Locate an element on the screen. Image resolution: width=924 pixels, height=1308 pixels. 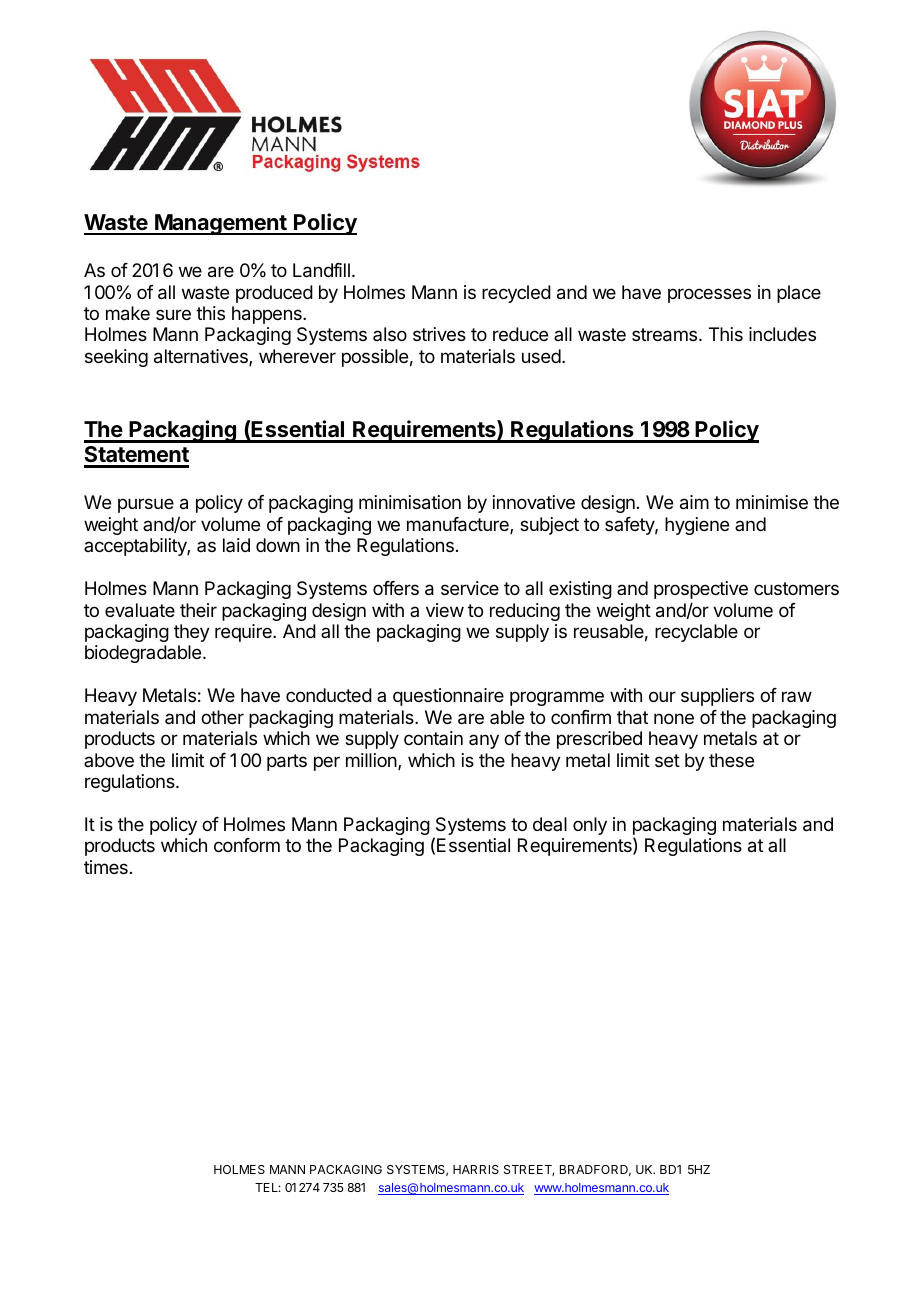
Management is located at coordinates (221, 224).
